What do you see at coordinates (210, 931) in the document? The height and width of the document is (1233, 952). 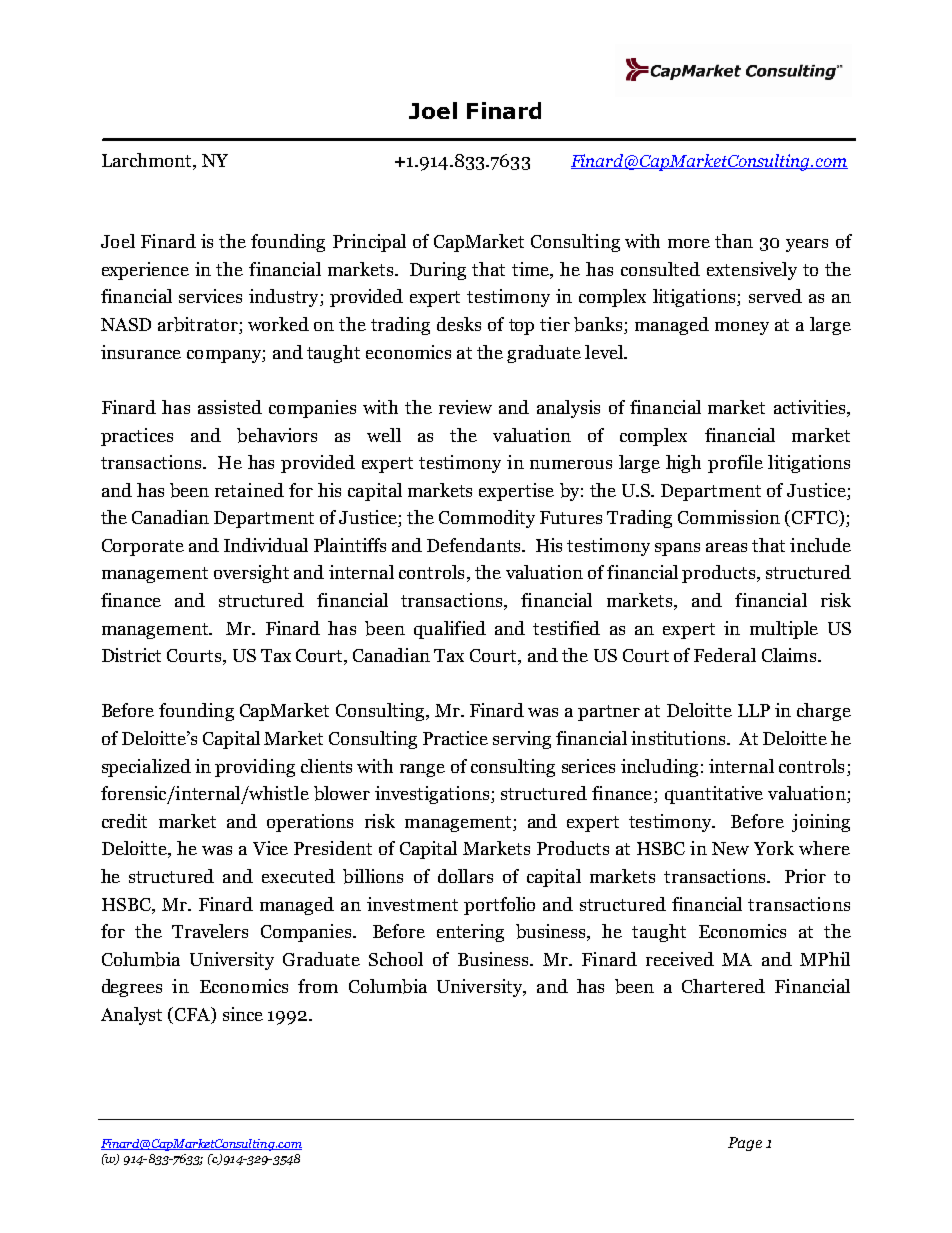 I see `Travelers` at bounding box center [210, 931].
